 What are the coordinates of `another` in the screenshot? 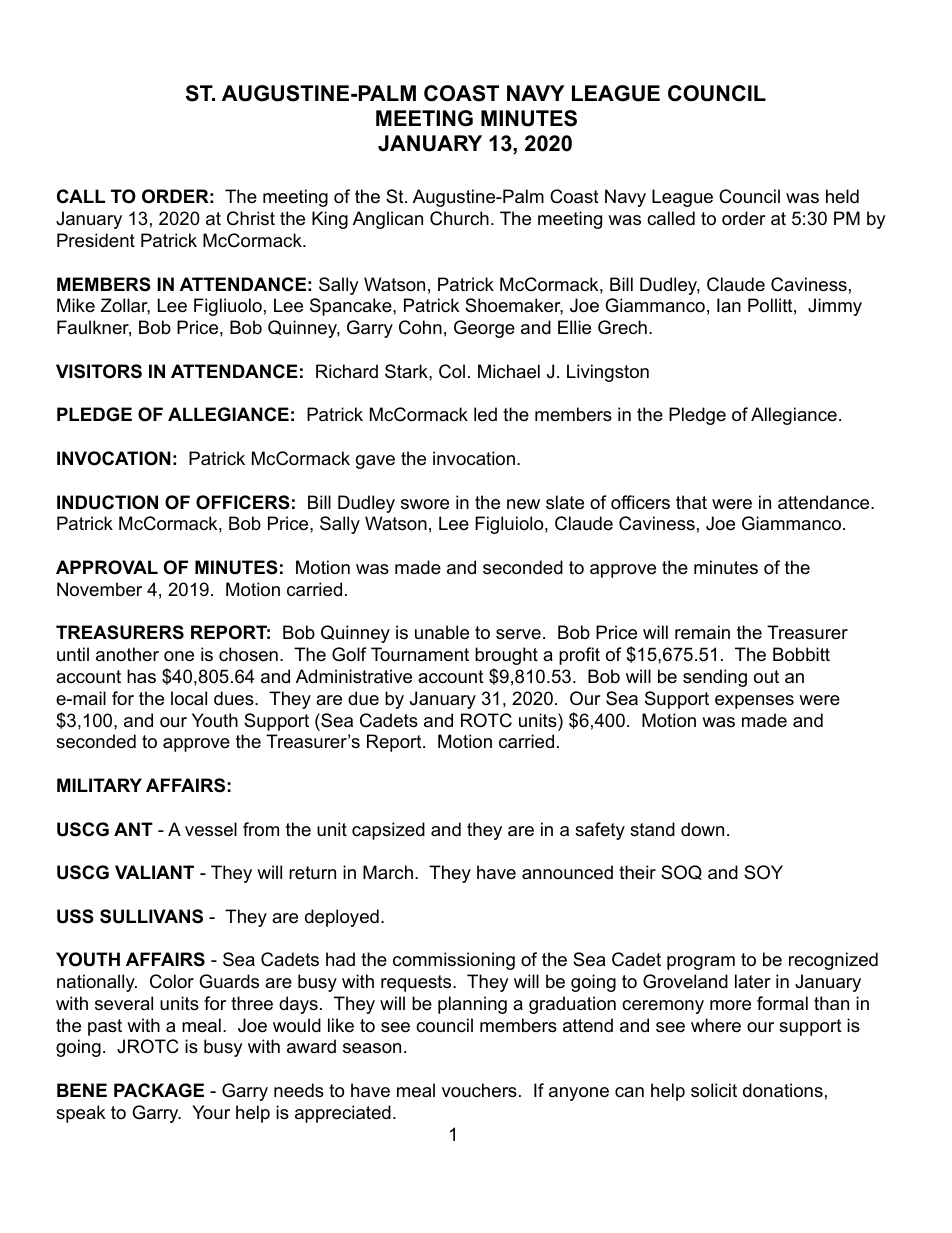 It's located at (127, 654).
